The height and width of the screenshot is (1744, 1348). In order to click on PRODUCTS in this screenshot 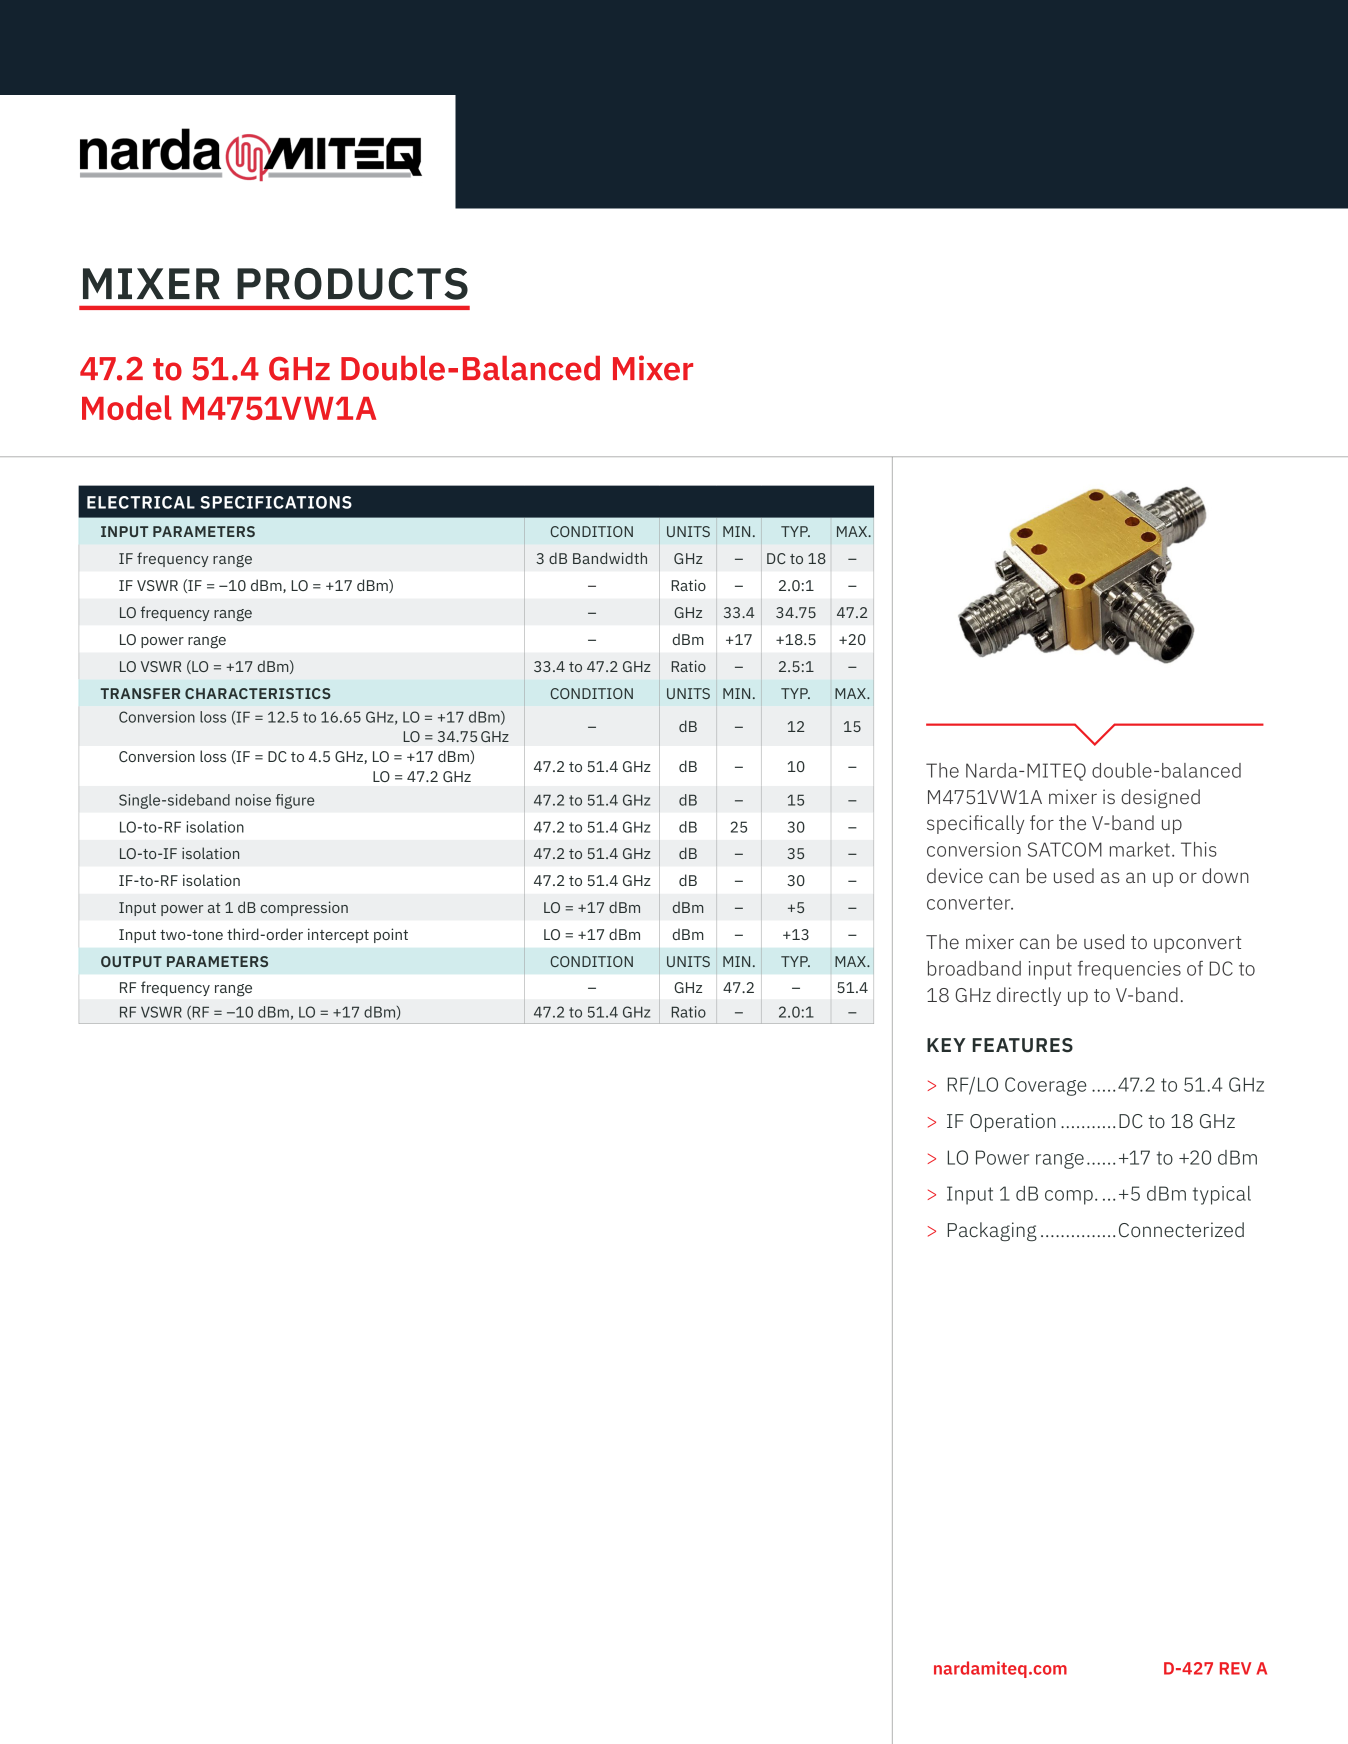, I will do `click(352, 284)`.
